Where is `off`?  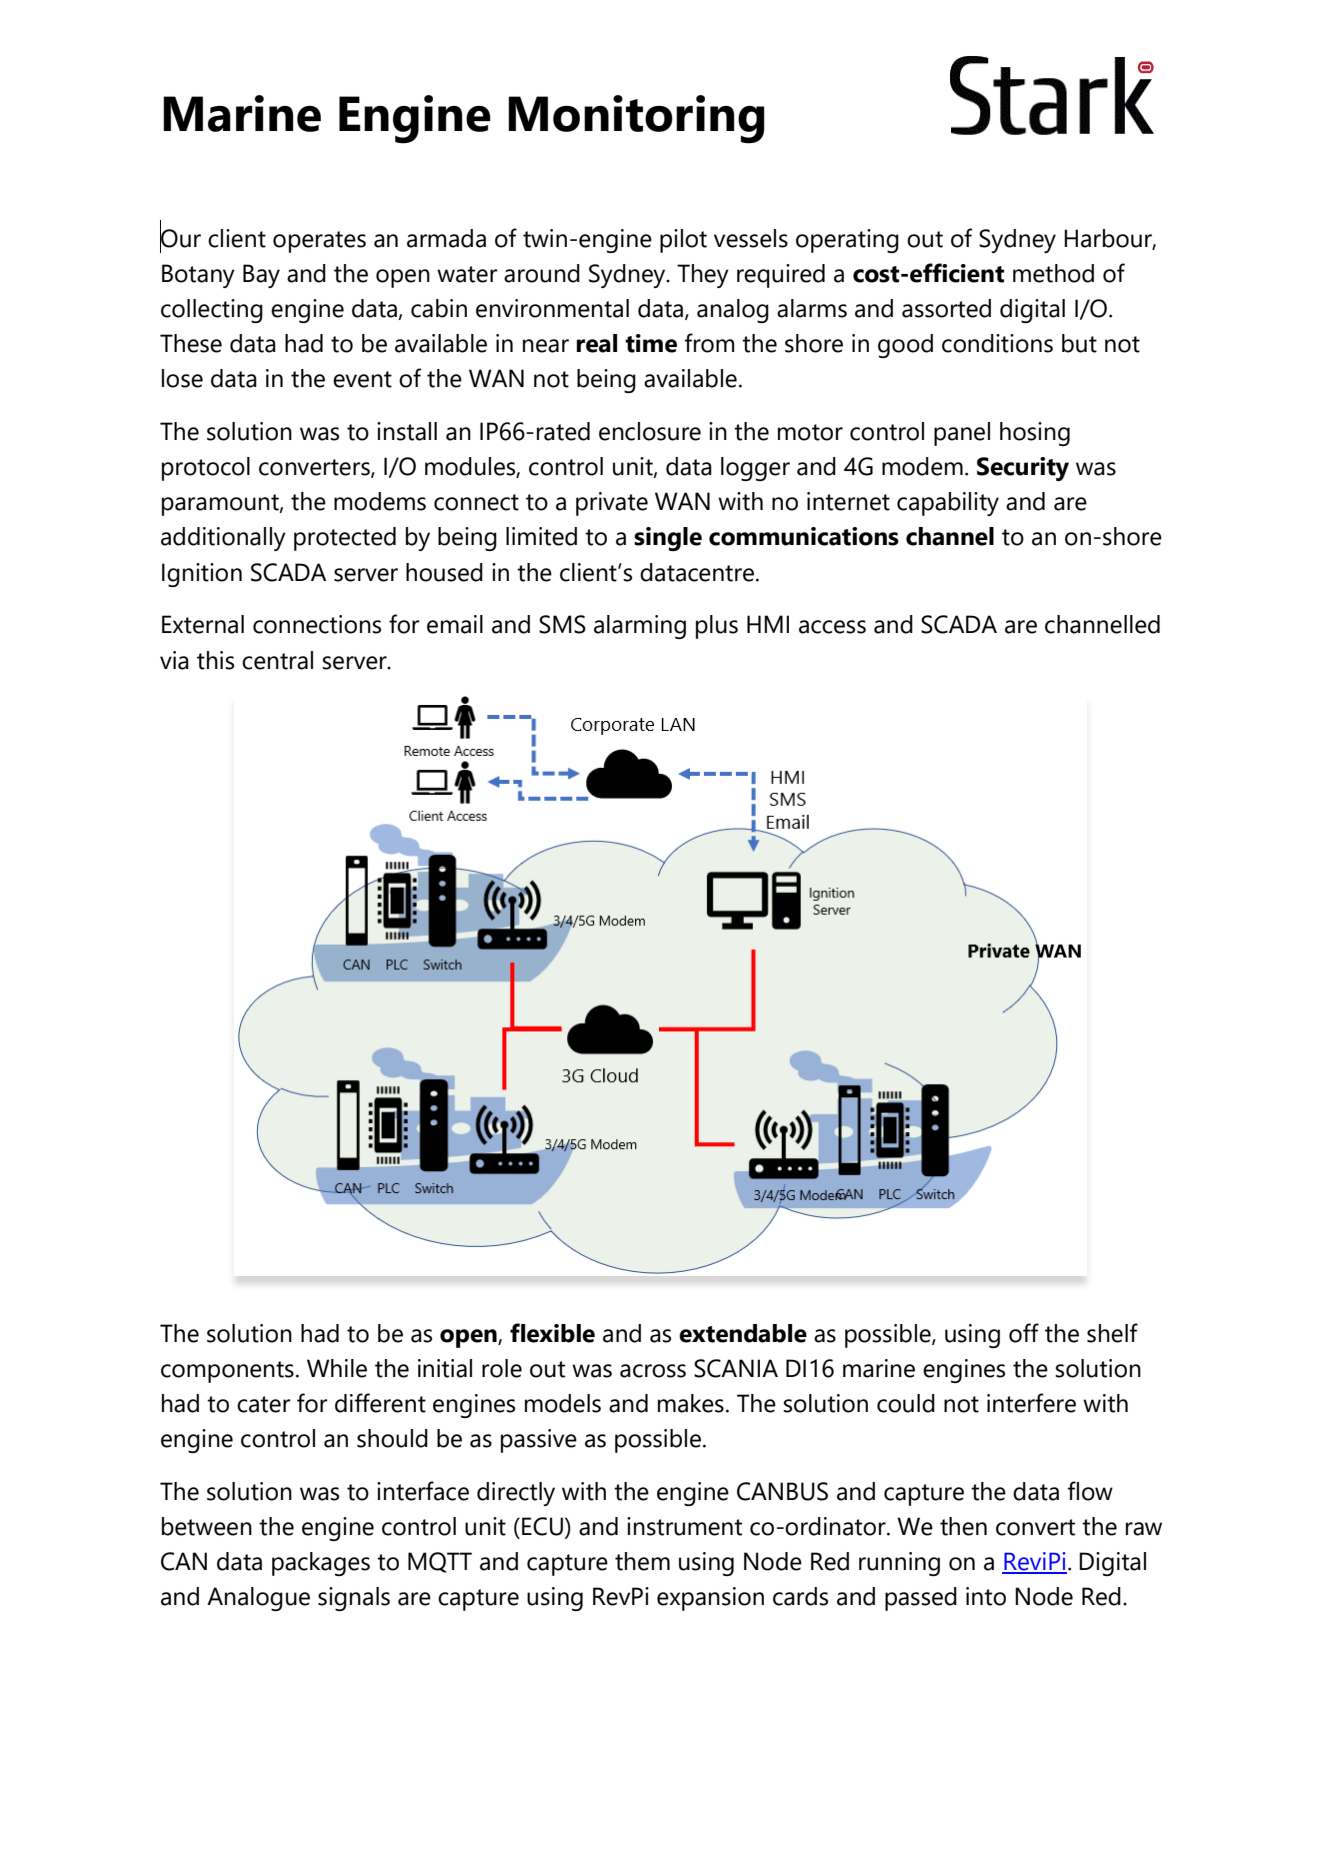
off is located at coordinates (1024, 1333).
